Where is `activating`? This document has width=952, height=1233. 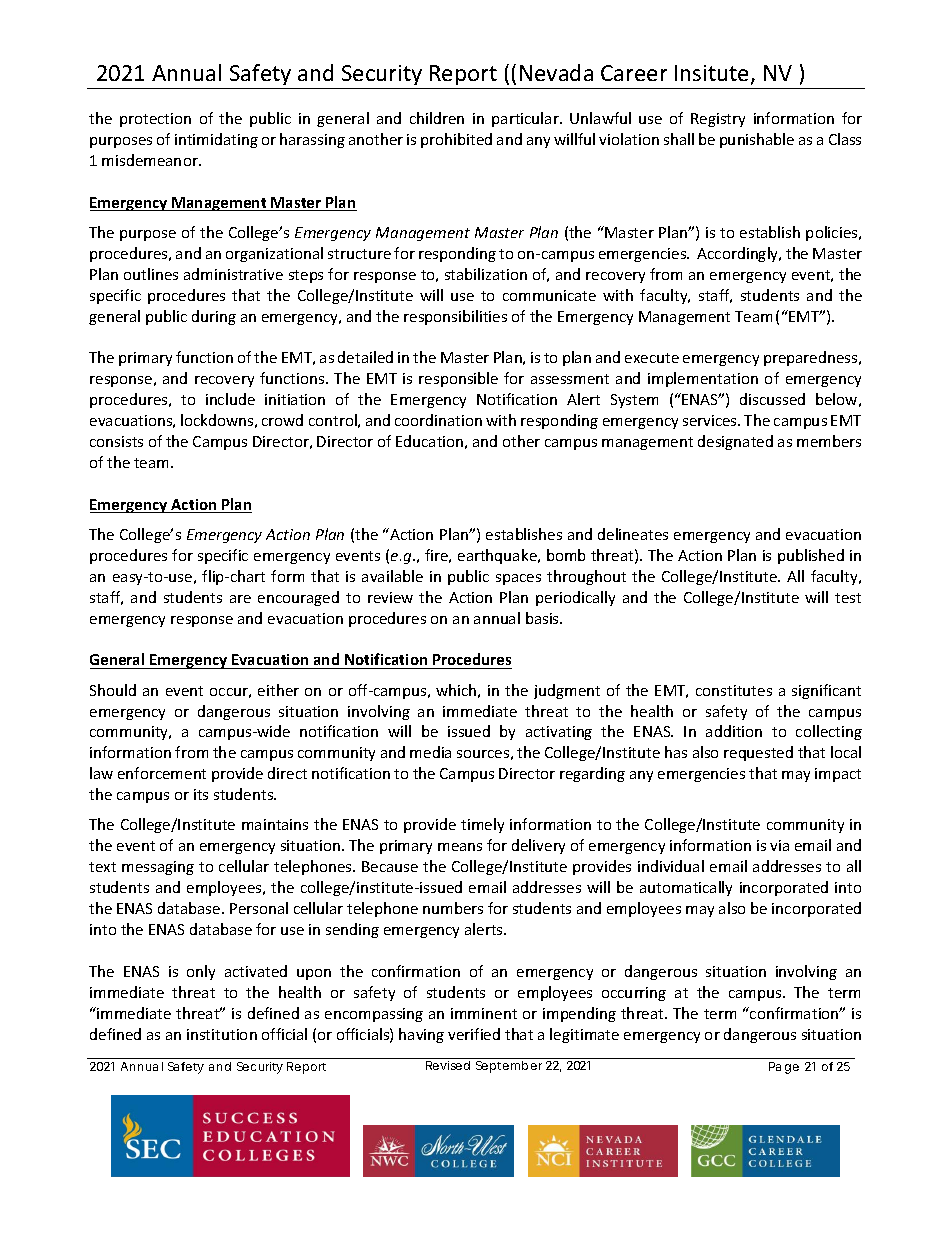 activating is located at coordinates (559, 733).
